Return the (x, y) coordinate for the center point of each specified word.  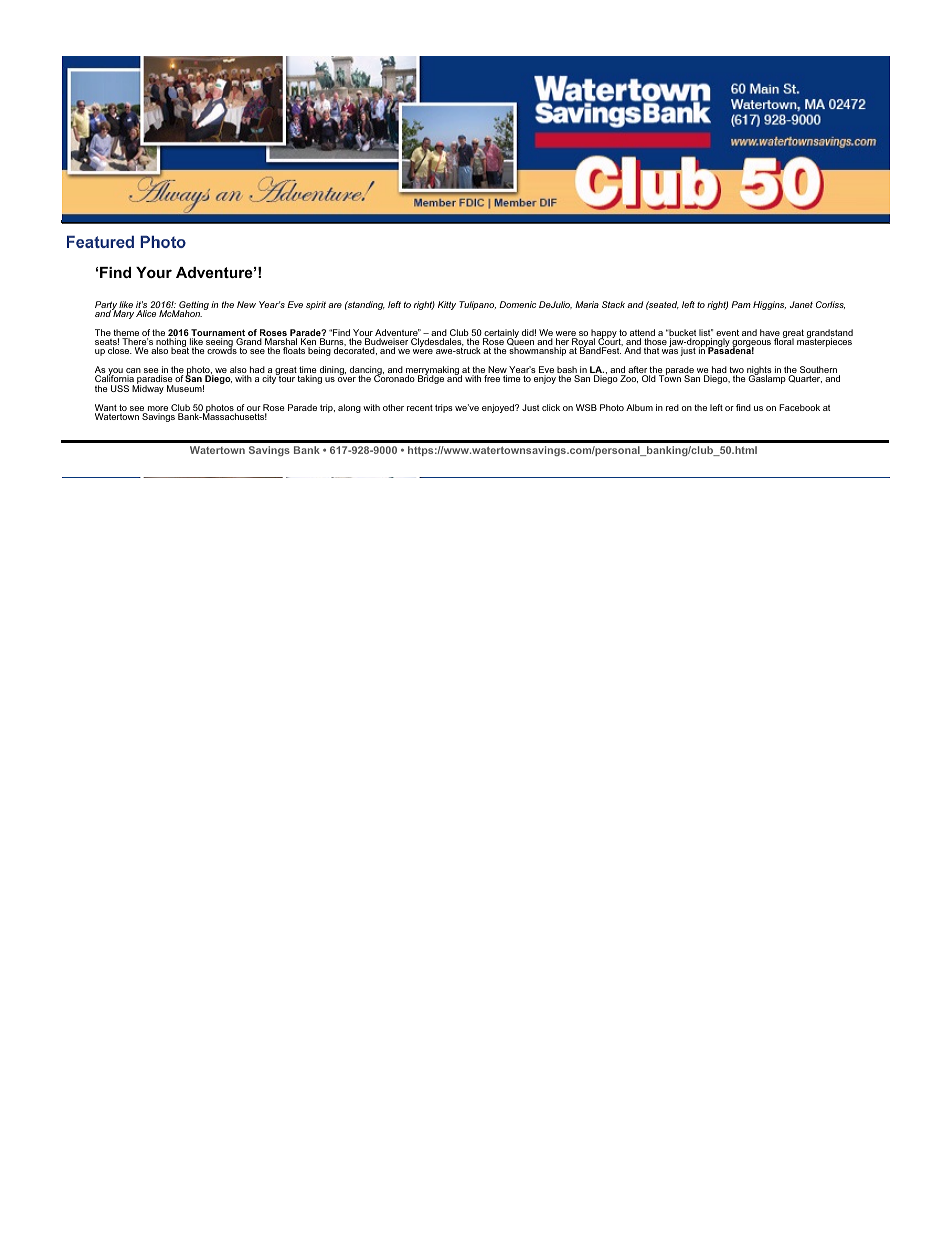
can (133, 372)
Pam (741, 304)
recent (420, 407)
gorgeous (751, 345)
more (157, 410)
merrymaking (433, 372)
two (736, 371)
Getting (193, 307)
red (672, 407)
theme (126, 334)
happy (604, 335)
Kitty (447, 305)
